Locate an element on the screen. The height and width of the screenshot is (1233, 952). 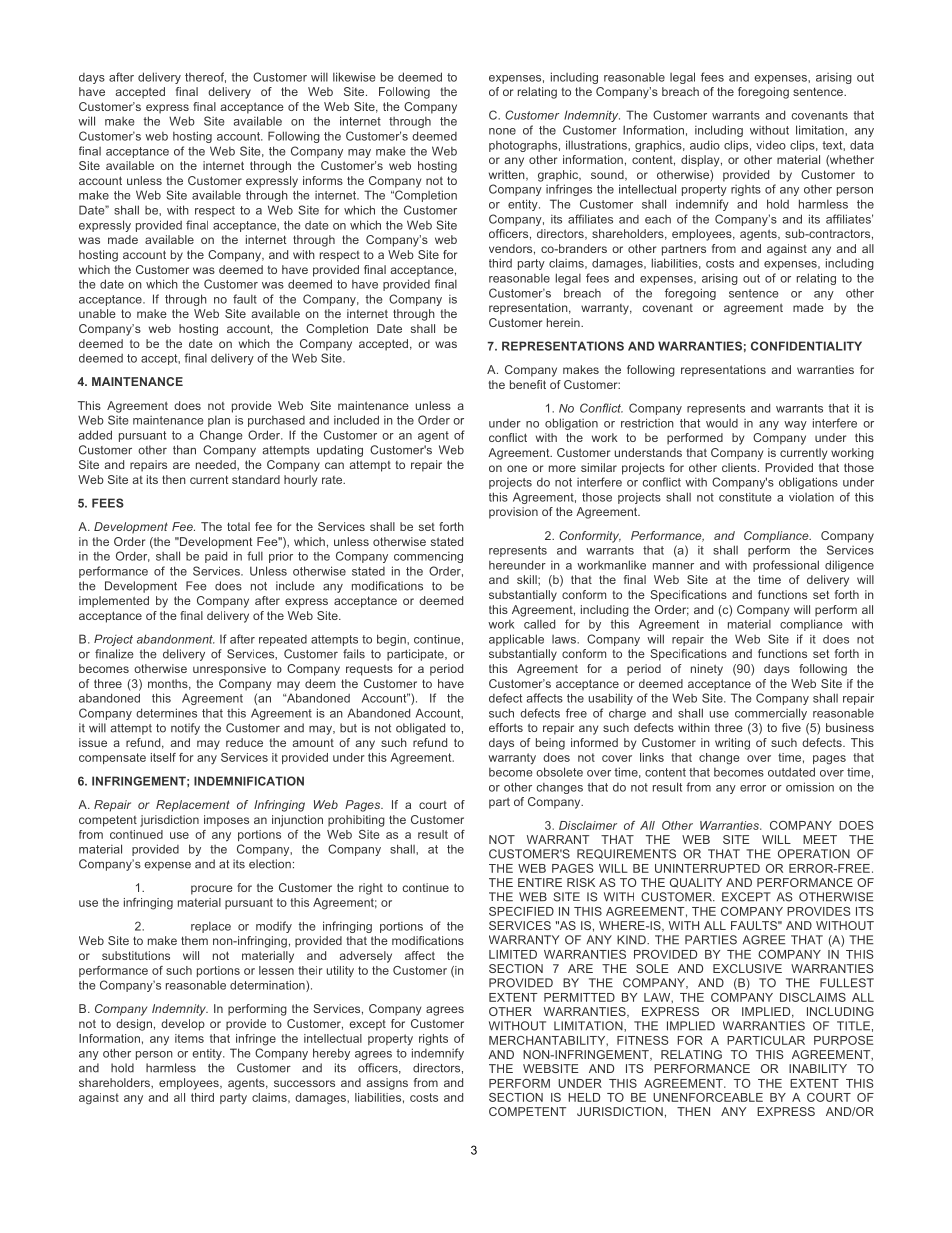
items is located at coordinates (189, 1038).
